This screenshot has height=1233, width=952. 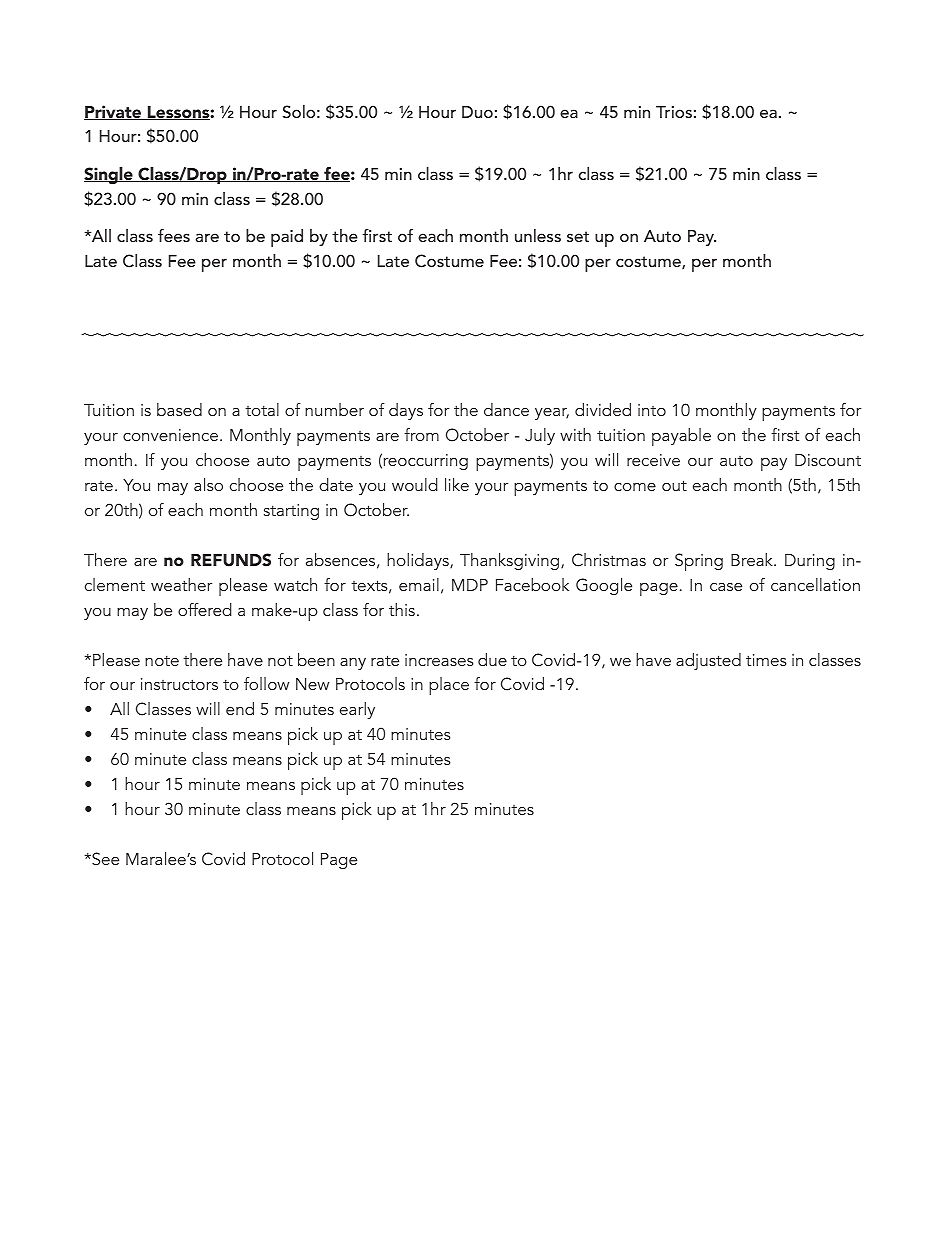 I want to click on based, so click(x=179, y=409).
